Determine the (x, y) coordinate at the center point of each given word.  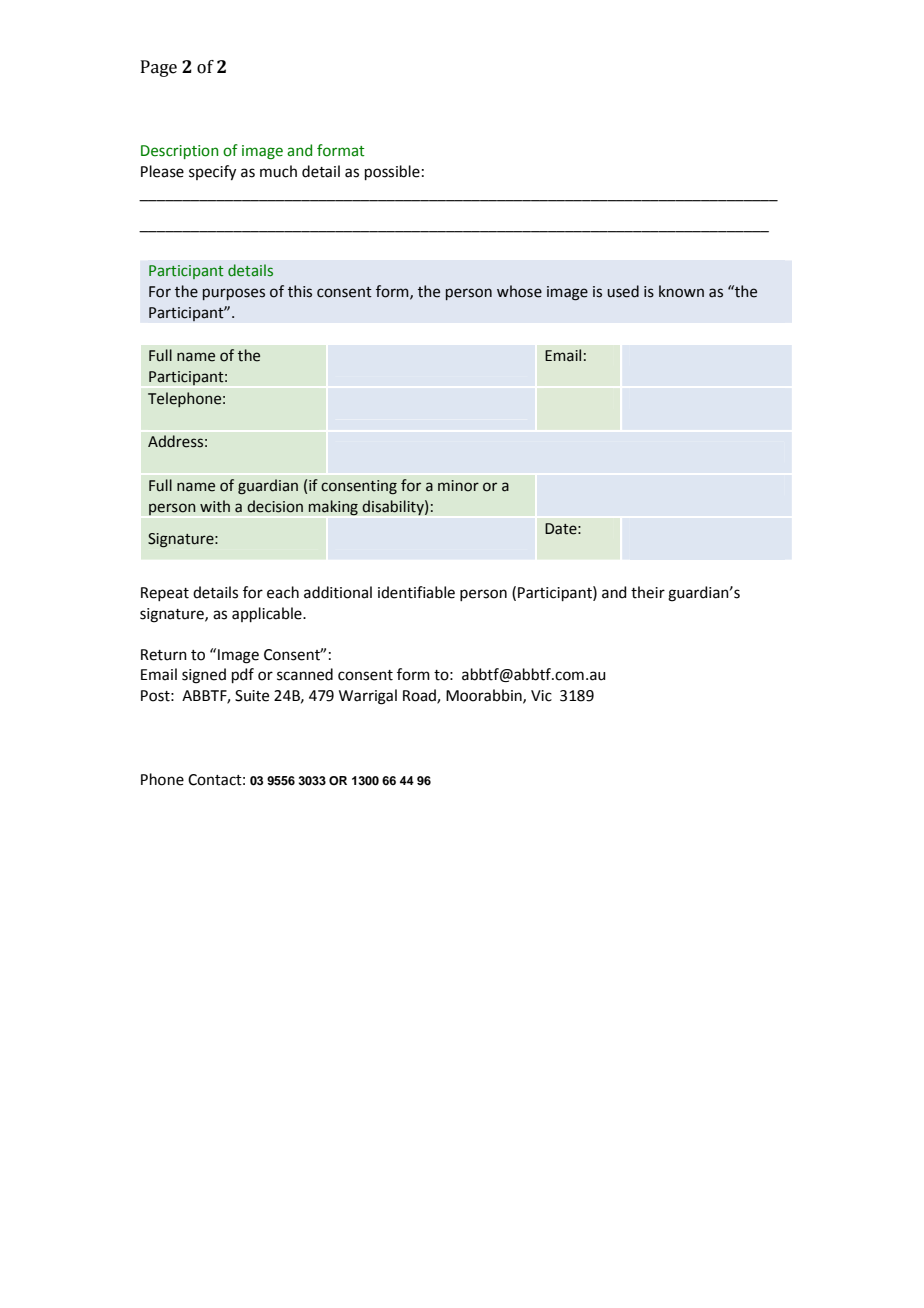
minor (458, 486)
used (623, 291)
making (333, 508)
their (648, 592)
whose (519, 291)
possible (392, 172)
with (215, 506)
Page (159, 68)
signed (204, 676)
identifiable (416, 592)
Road (420, 696)
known (681, 291)
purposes (234, 294)
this (300, 291)
